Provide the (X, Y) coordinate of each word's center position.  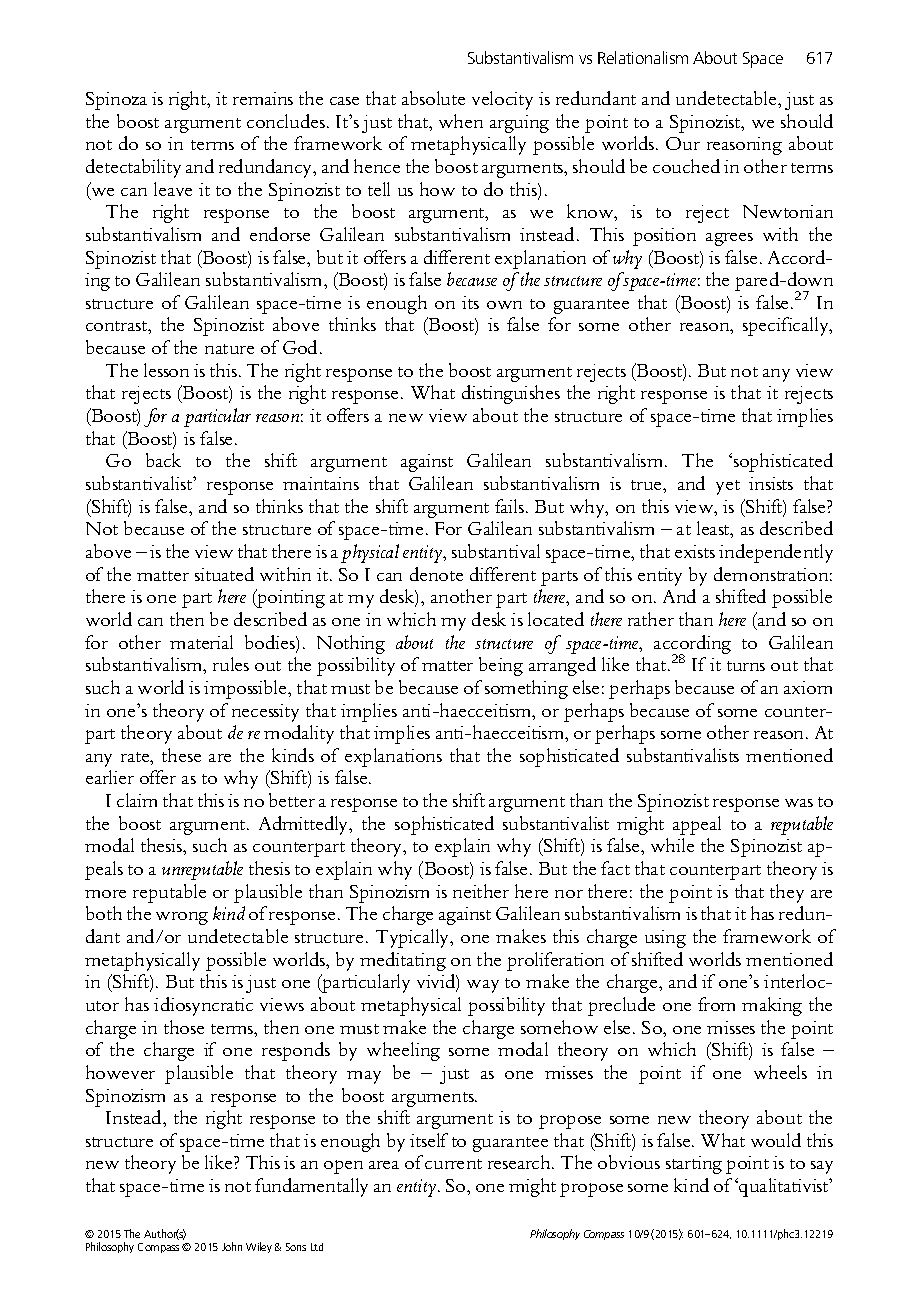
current (453, 1164)
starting (694, 1165)
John (232, 1246)
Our (683, 143)
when (461, 121)
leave (173, 189)
